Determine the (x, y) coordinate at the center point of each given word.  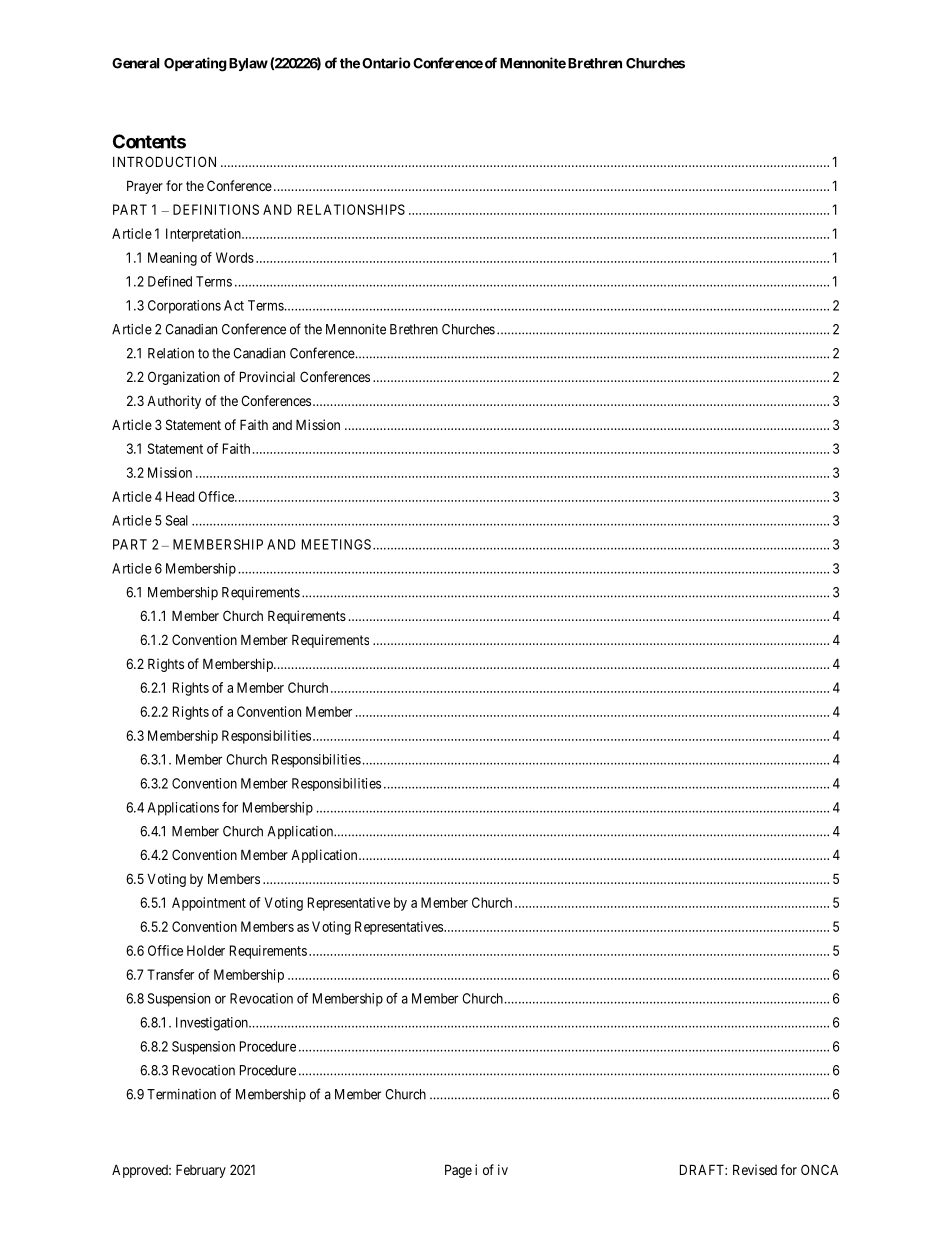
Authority (174, 402)
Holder (206, 950)
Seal (177, 520)
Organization (184, 378)
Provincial (267, 376)
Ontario (386, 63)
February (201, 1171)
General (135, 63)
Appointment (209, 904)
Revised (755, 1169)
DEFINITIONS (216, 209)
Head (180, 496)
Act (234, 305)
